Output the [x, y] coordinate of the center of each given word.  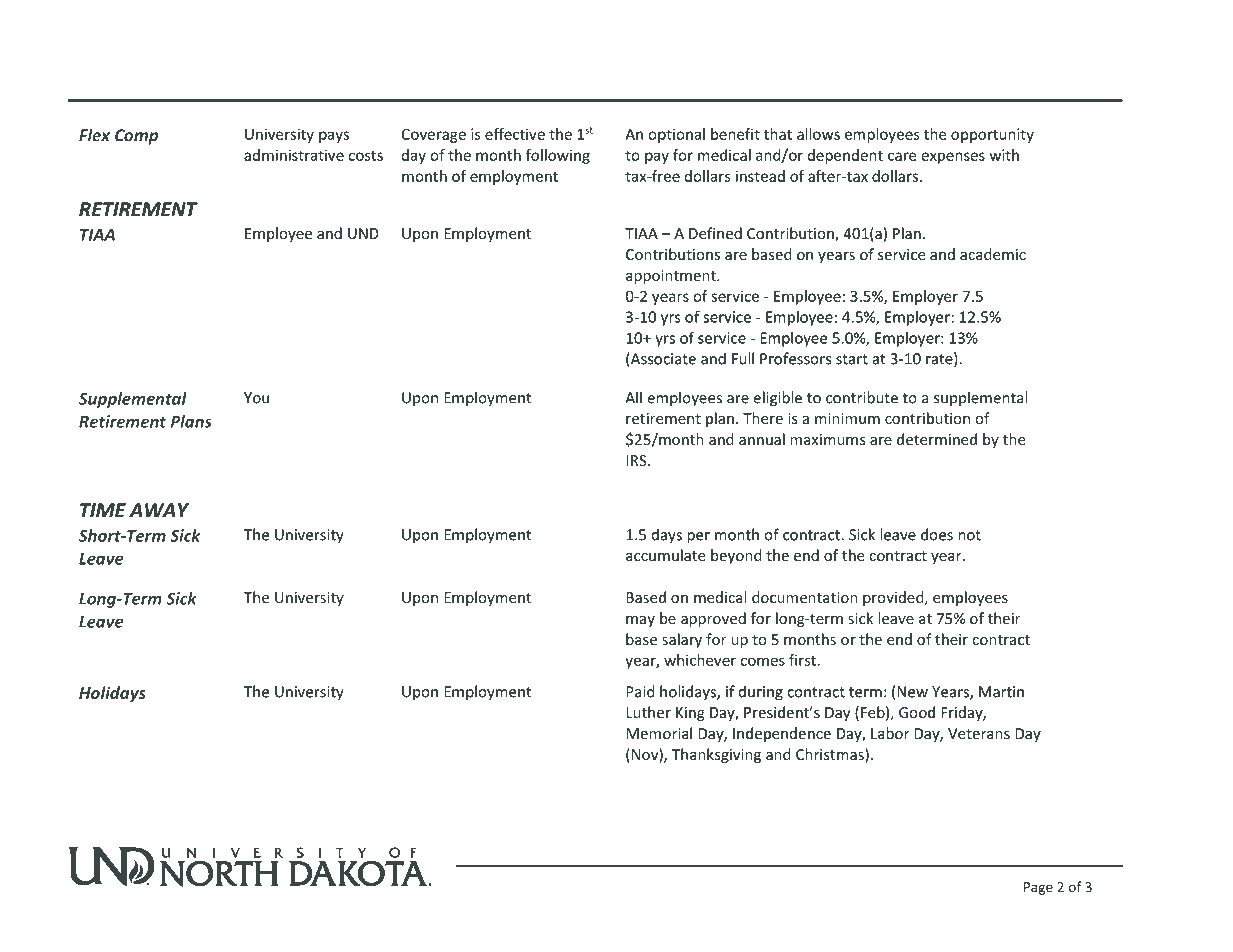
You [256, 398]
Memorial [659, 733]
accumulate [665, 555]
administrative [294, 155]
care [902, 156]
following [558, 156]
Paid [640, 691]
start [852, 359]
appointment [672, 277]
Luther [648, 712]
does [937, 534]
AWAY [159, 510]
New [912, 692]
